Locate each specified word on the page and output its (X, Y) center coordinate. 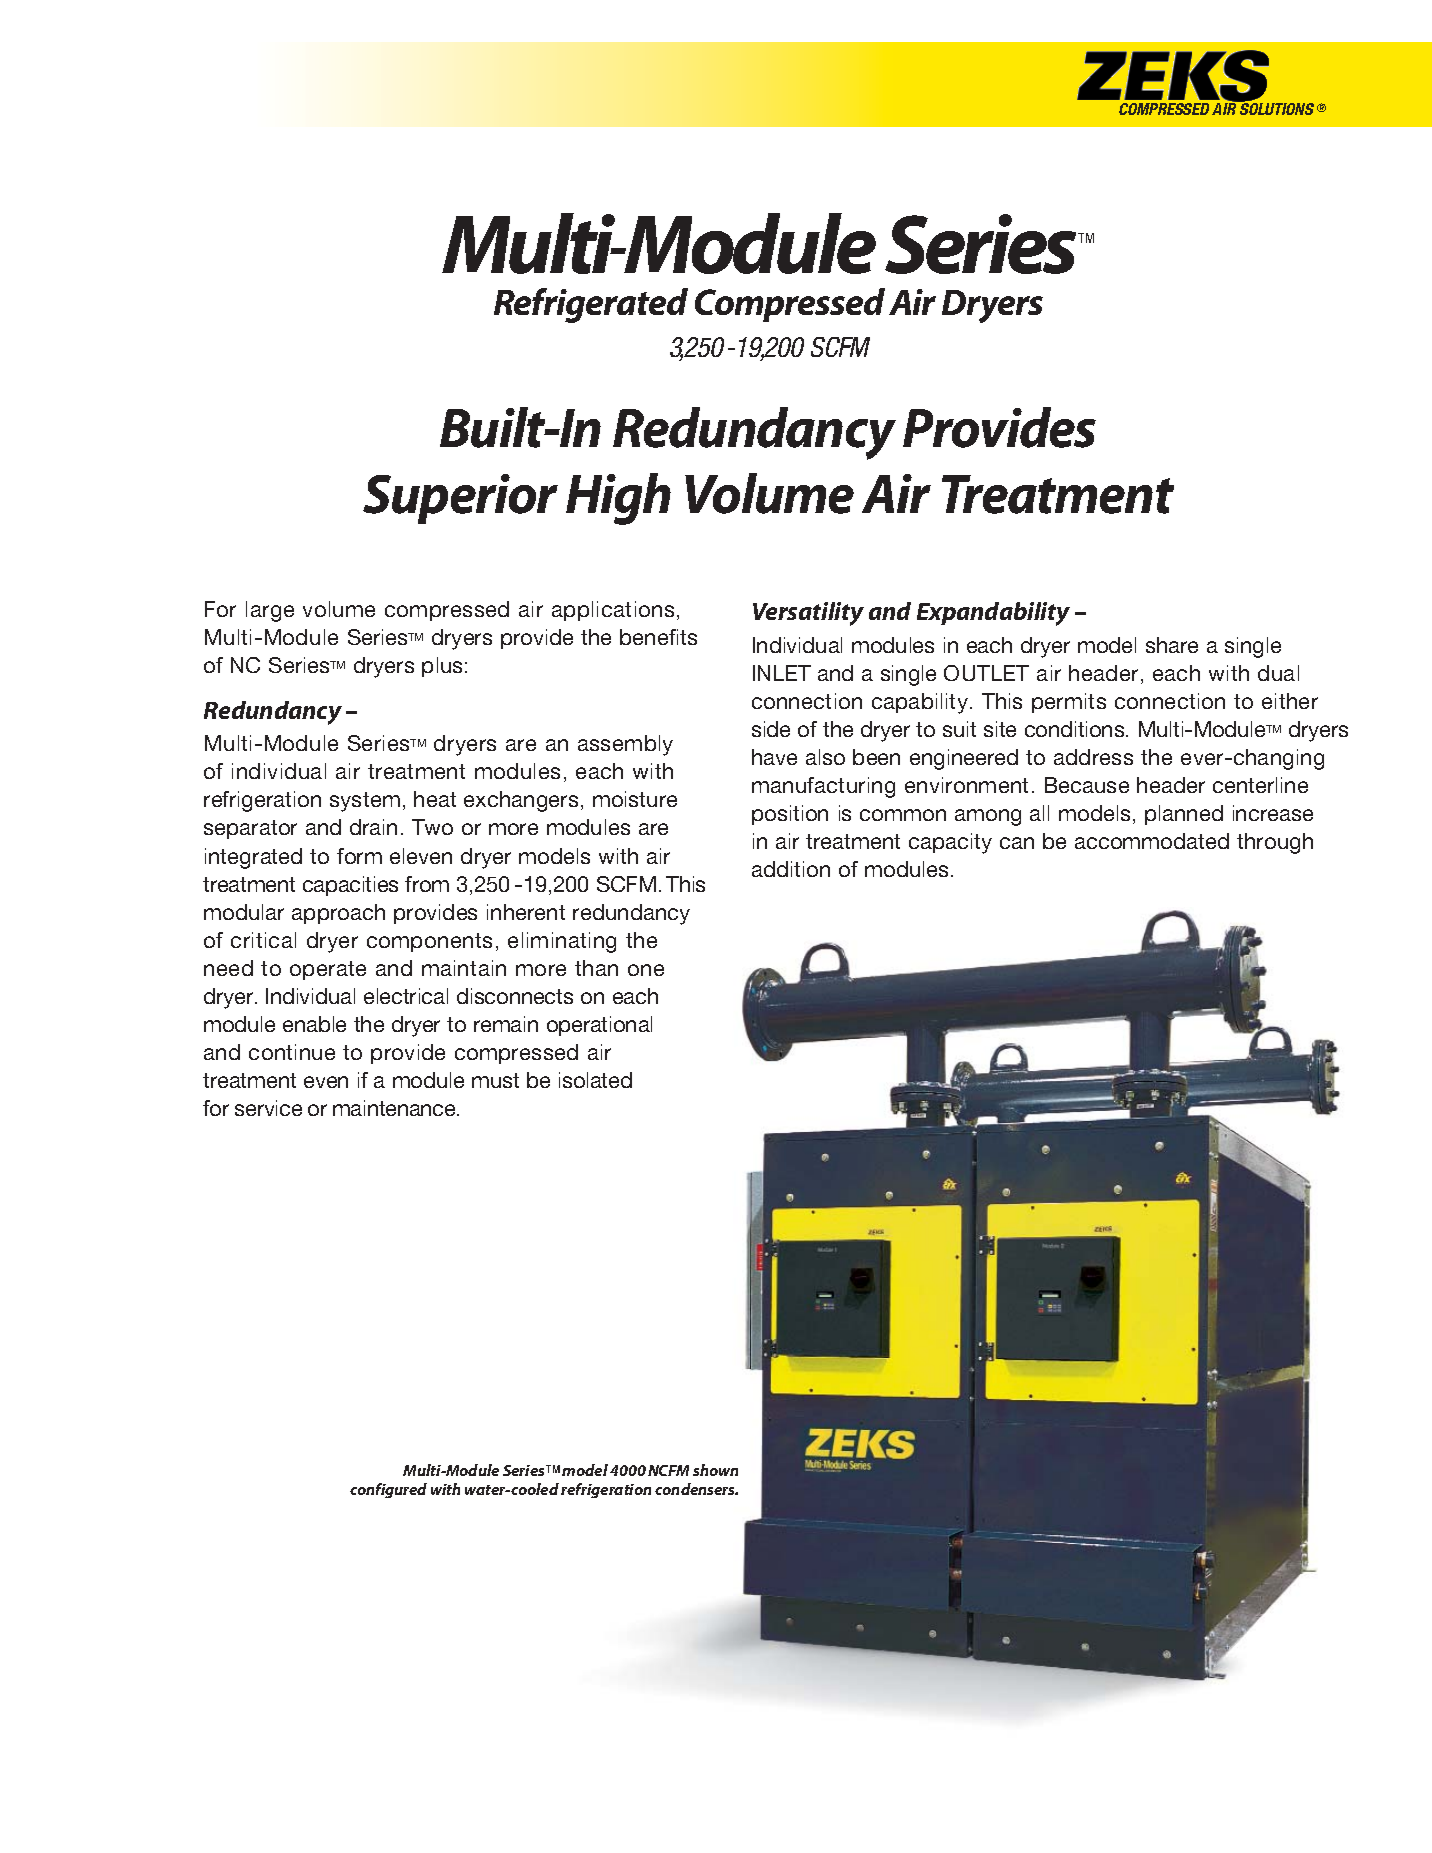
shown (715, 1470)
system (365, 802)
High (618, 499)
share (1172, 645)
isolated (595, 1080)
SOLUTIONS (1276, 108)
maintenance (395, 1108)
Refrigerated (591, 305)
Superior (460, 499)
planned (1184, 815)
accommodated (1152, 841)
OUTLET (986, 673)
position (790, 815)
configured (388, 1490)
